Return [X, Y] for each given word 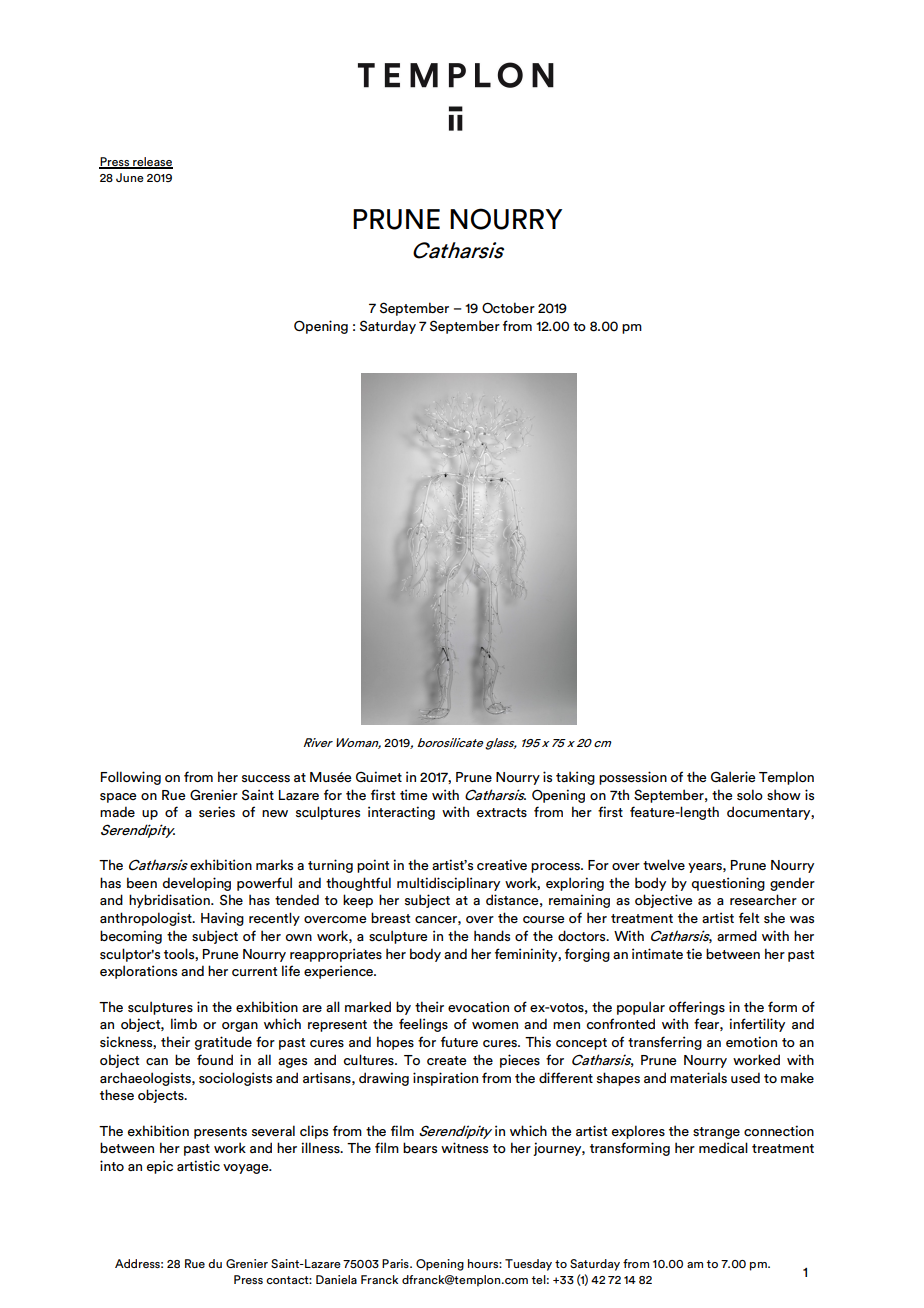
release [152, 163]
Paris [396, 1263]
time [414, 794]
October [508, 307]
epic [160, 1167]
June [130, 177]
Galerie [733, 776]
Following [131, 778]
